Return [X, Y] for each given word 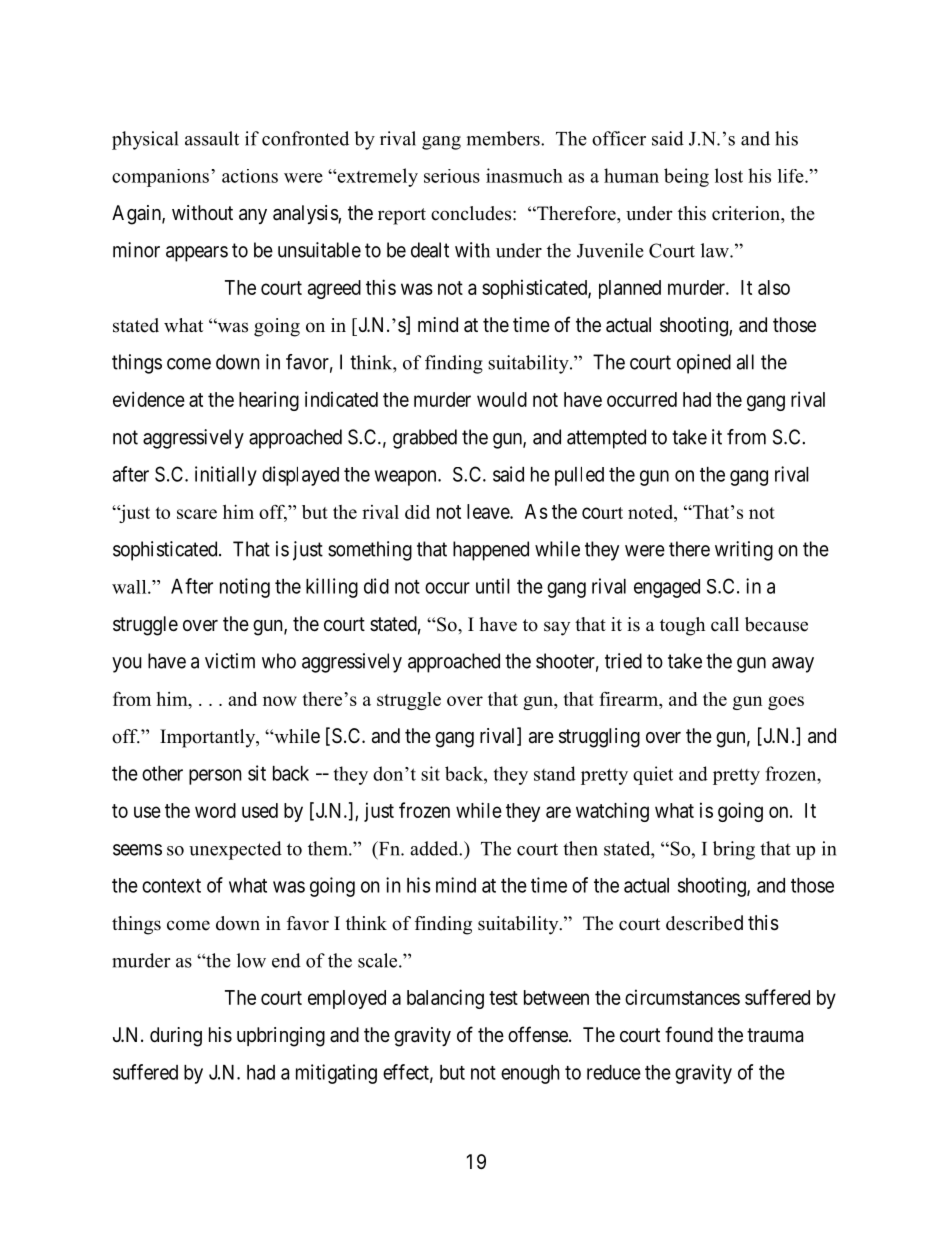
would [502, 399]
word [215, 810]
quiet [653, 775]
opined [704, 364]
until [493, 586]
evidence [149, 399]
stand [555, 773]
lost [729, 175]
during [176, 1037]
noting [245, 588]
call [725, 624]
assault [212, 138]
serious [452, 176]
